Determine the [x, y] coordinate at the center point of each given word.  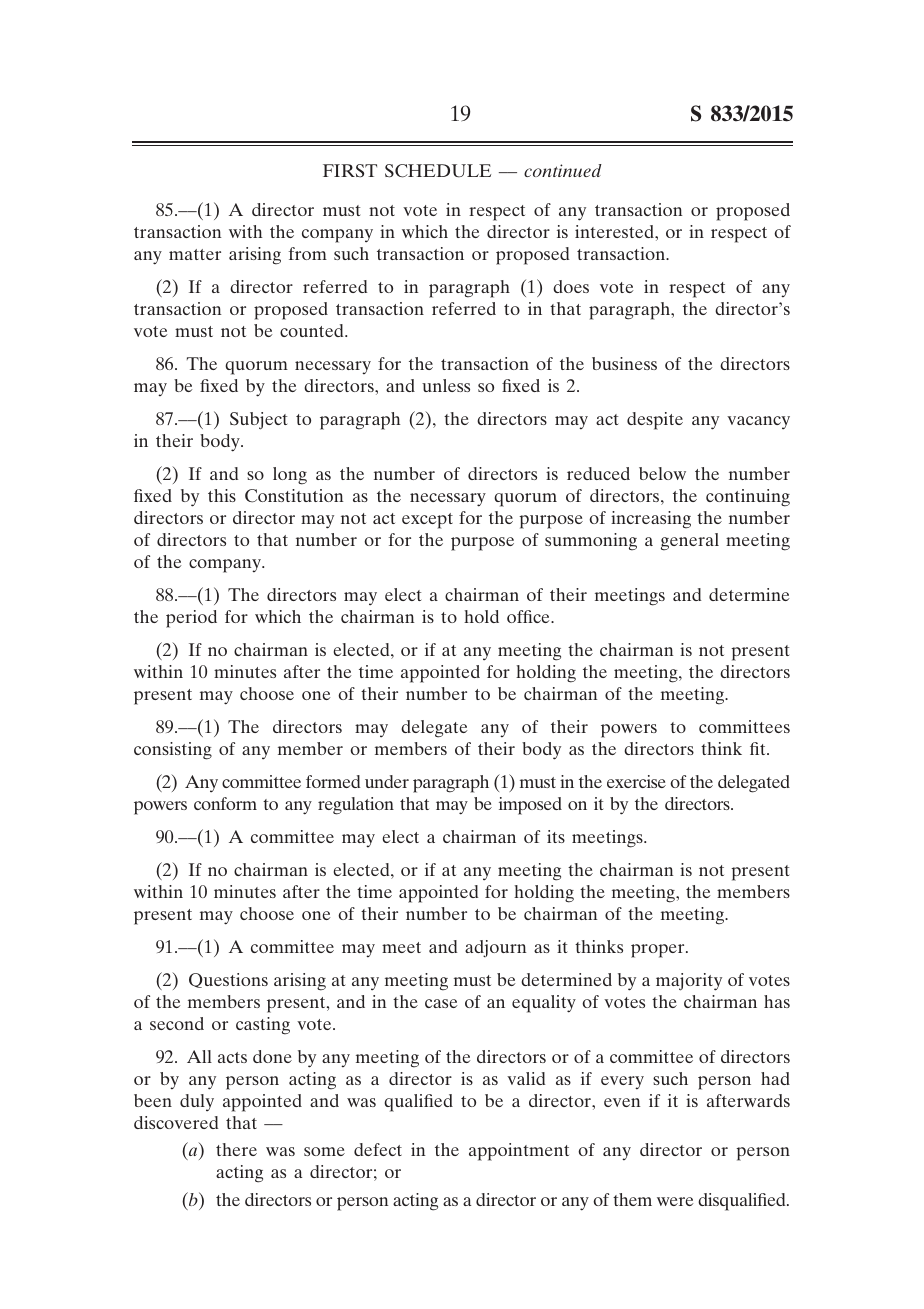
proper [659, 951]
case [441, 1003]
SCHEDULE [438, 171]
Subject [258, 421]
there [236, 1149]
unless [446, 385]
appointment [519, 1152]
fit [759, 748]
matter [195, 254]
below [662, 473]
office [529, 616]
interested [615, 231]
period [191, 619]
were [675, 1201]
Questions [228, 980]
